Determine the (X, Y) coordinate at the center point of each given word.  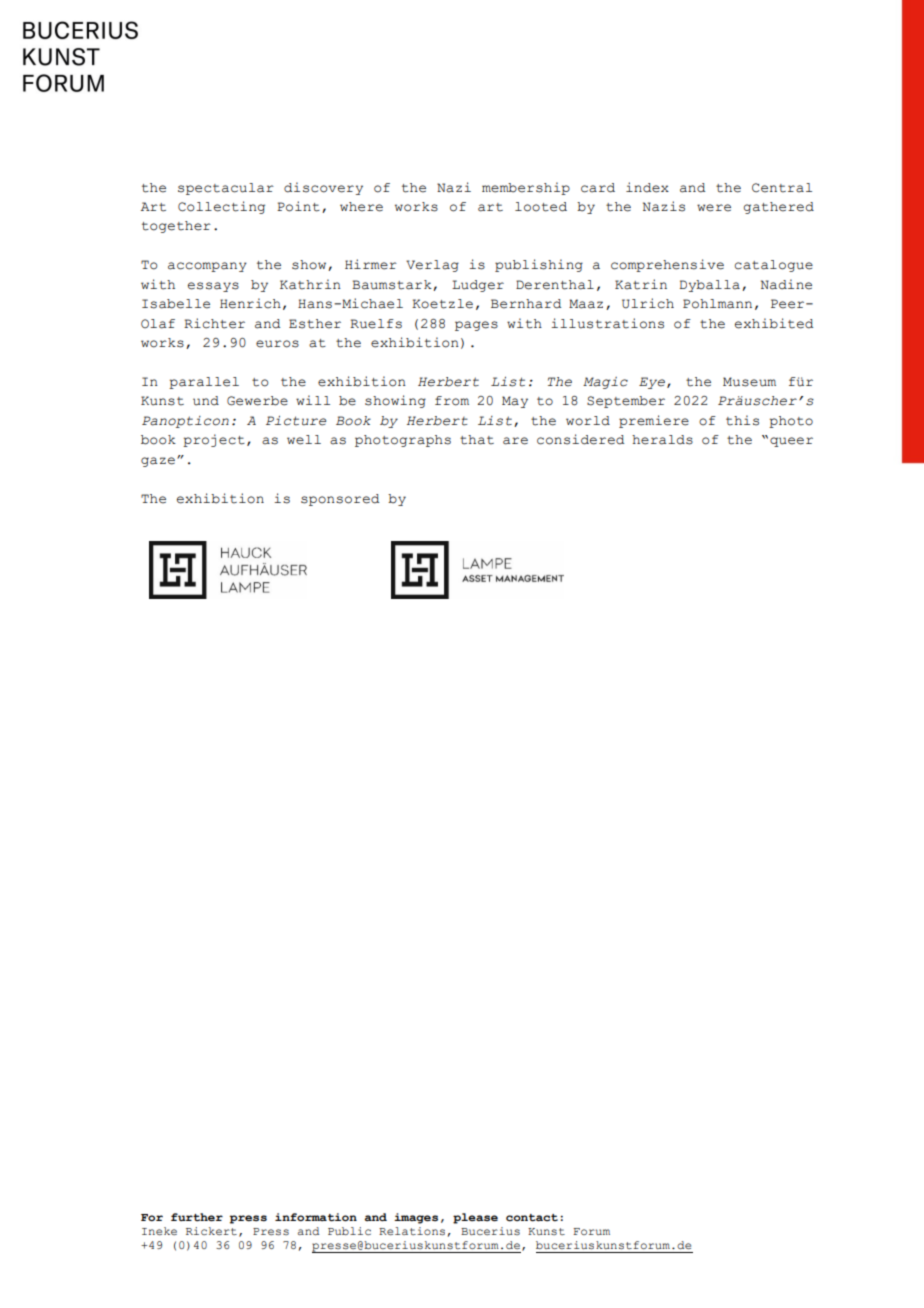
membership (526, 188)
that (477, 440)
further (197, 1217)
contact (532, 1218)
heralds (662, 440)
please (475, 1218)
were (714, 208)
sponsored (340, 500)
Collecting (221, 207)
